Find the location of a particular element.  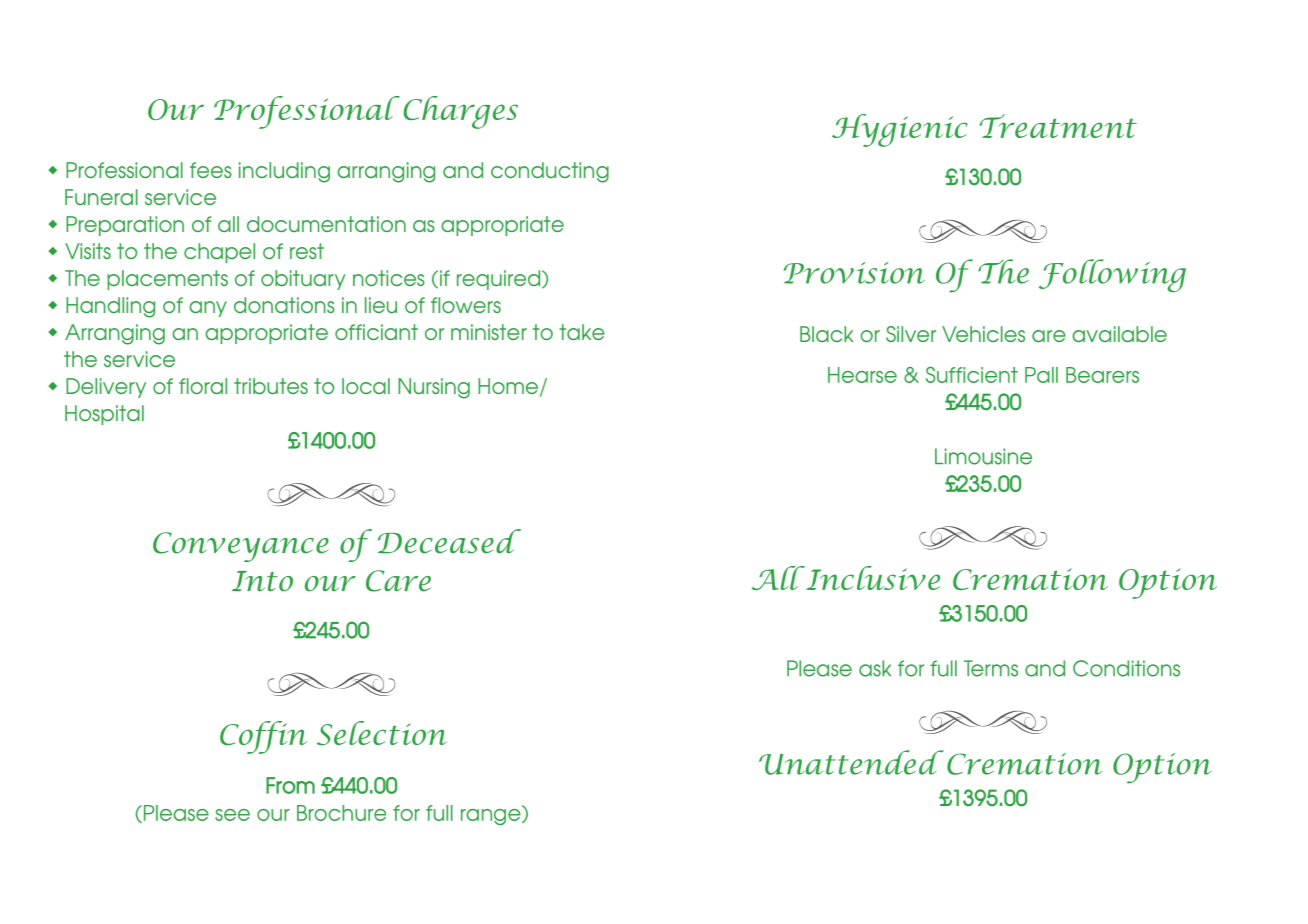

fees is located at coordinates (211, 170).
